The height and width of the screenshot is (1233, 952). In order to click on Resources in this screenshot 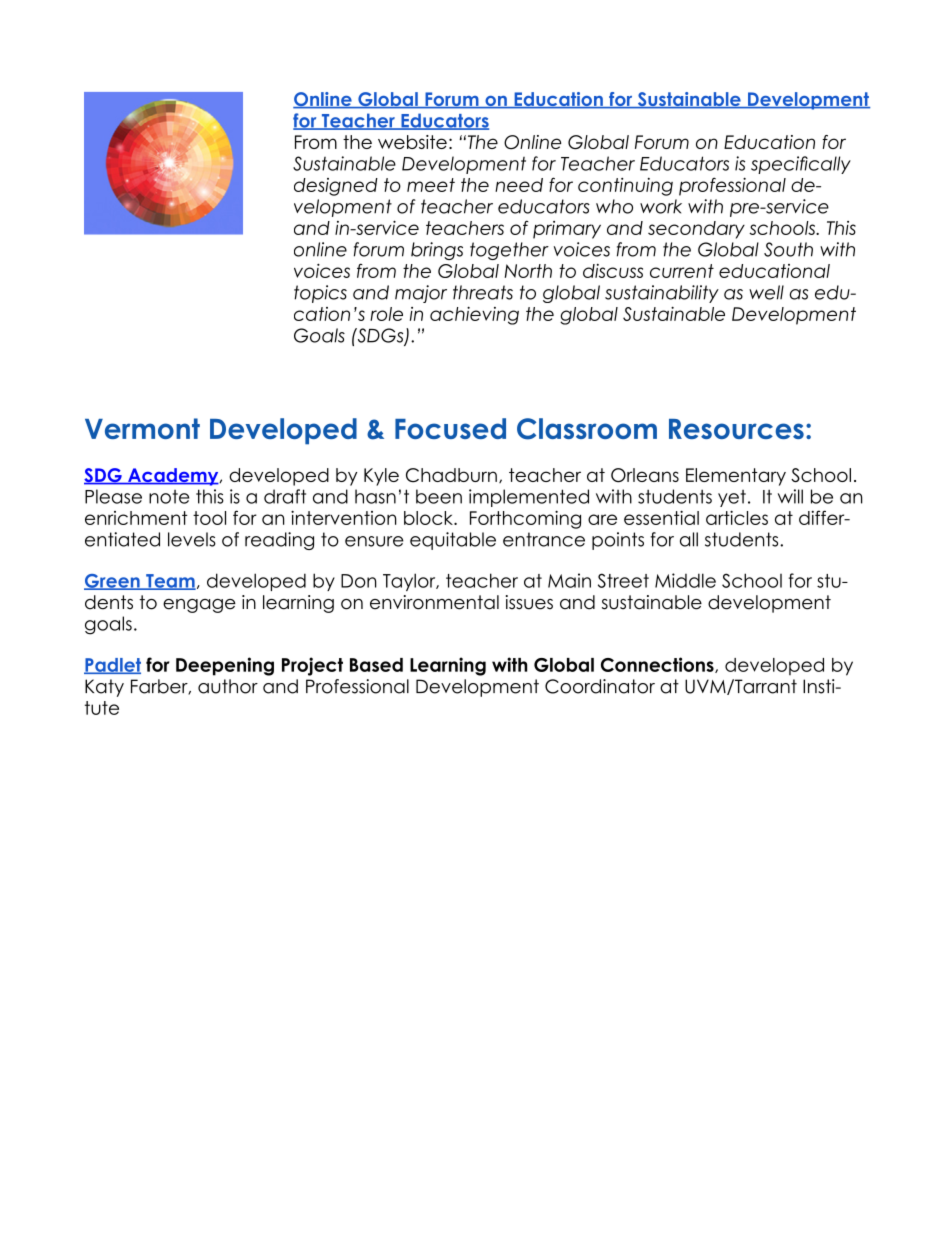, I will do `click(736, 429)`.
